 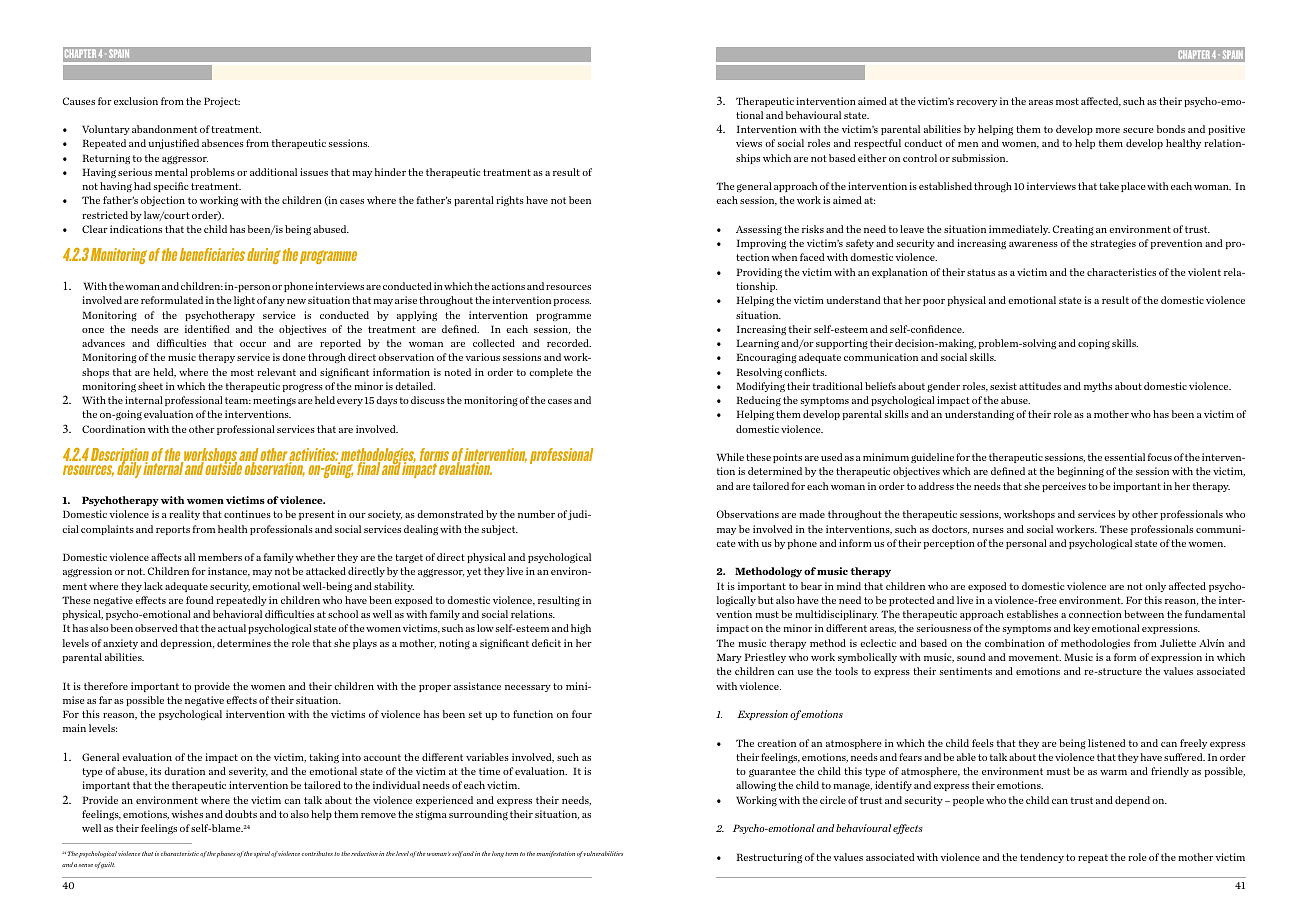 I want to click on absences, so click(x=223, y=143).
